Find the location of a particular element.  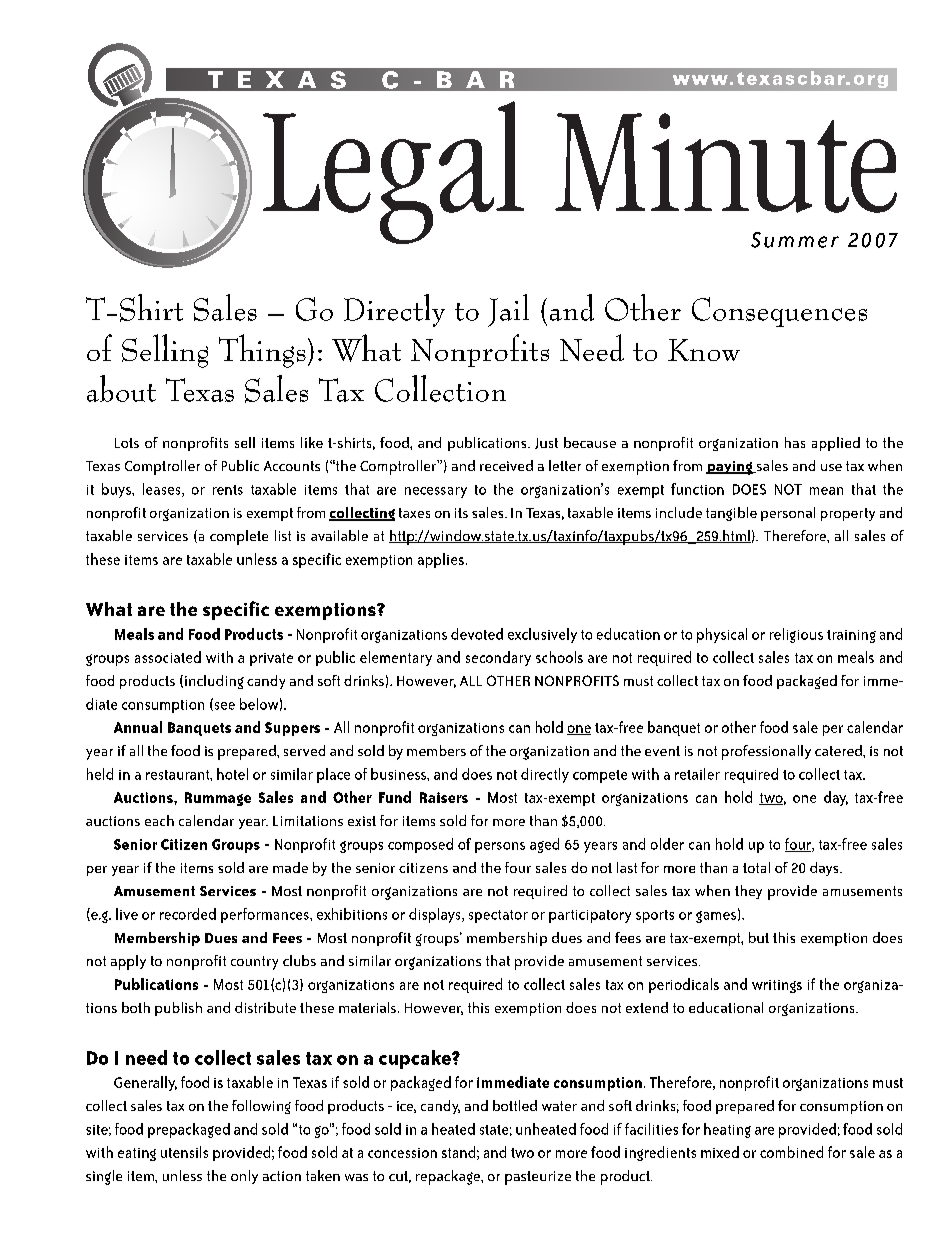

concession is located at coordinates (402, 1153).
